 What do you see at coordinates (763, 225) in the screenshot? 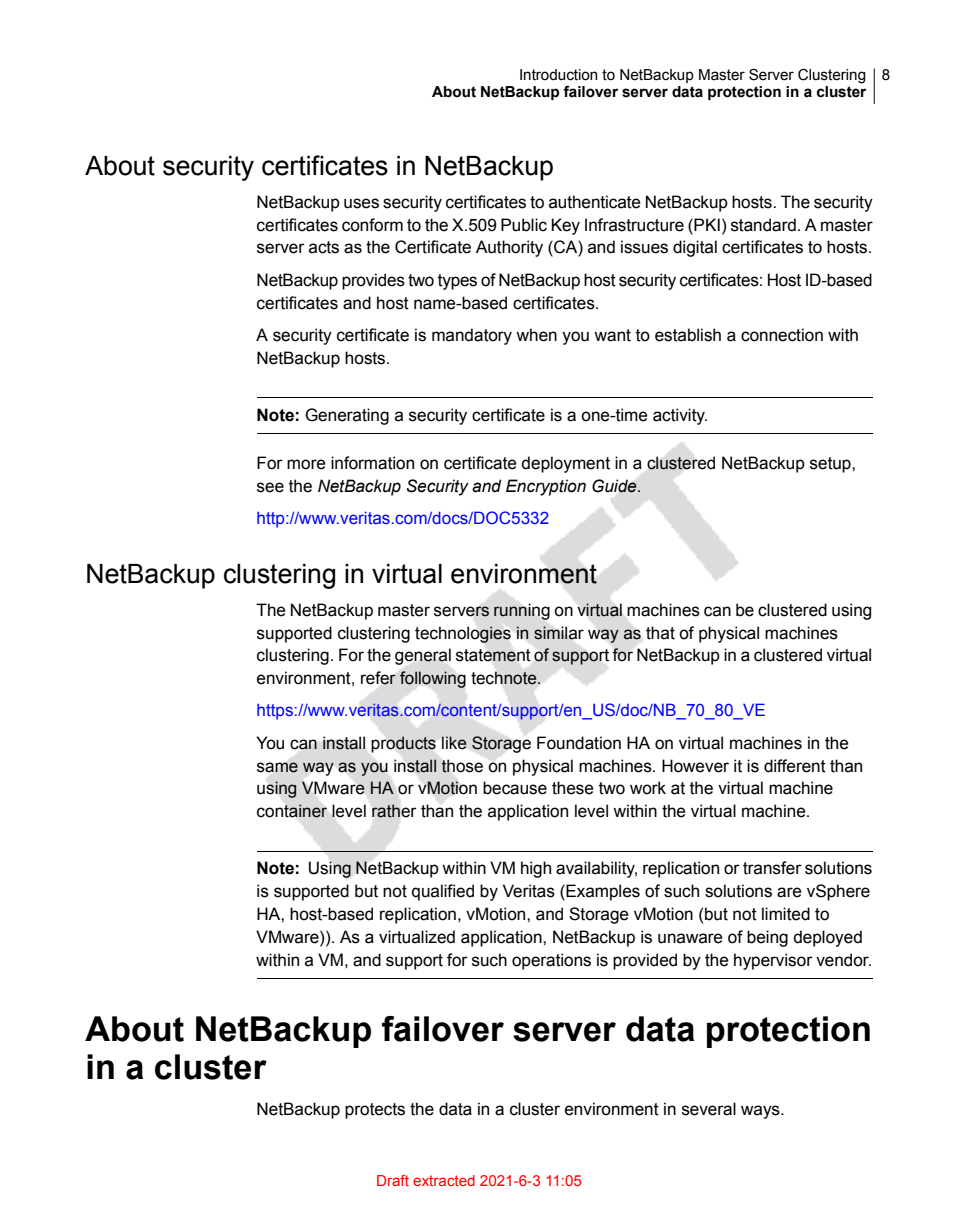
I see `standard` at bounding box center [763, 225].
